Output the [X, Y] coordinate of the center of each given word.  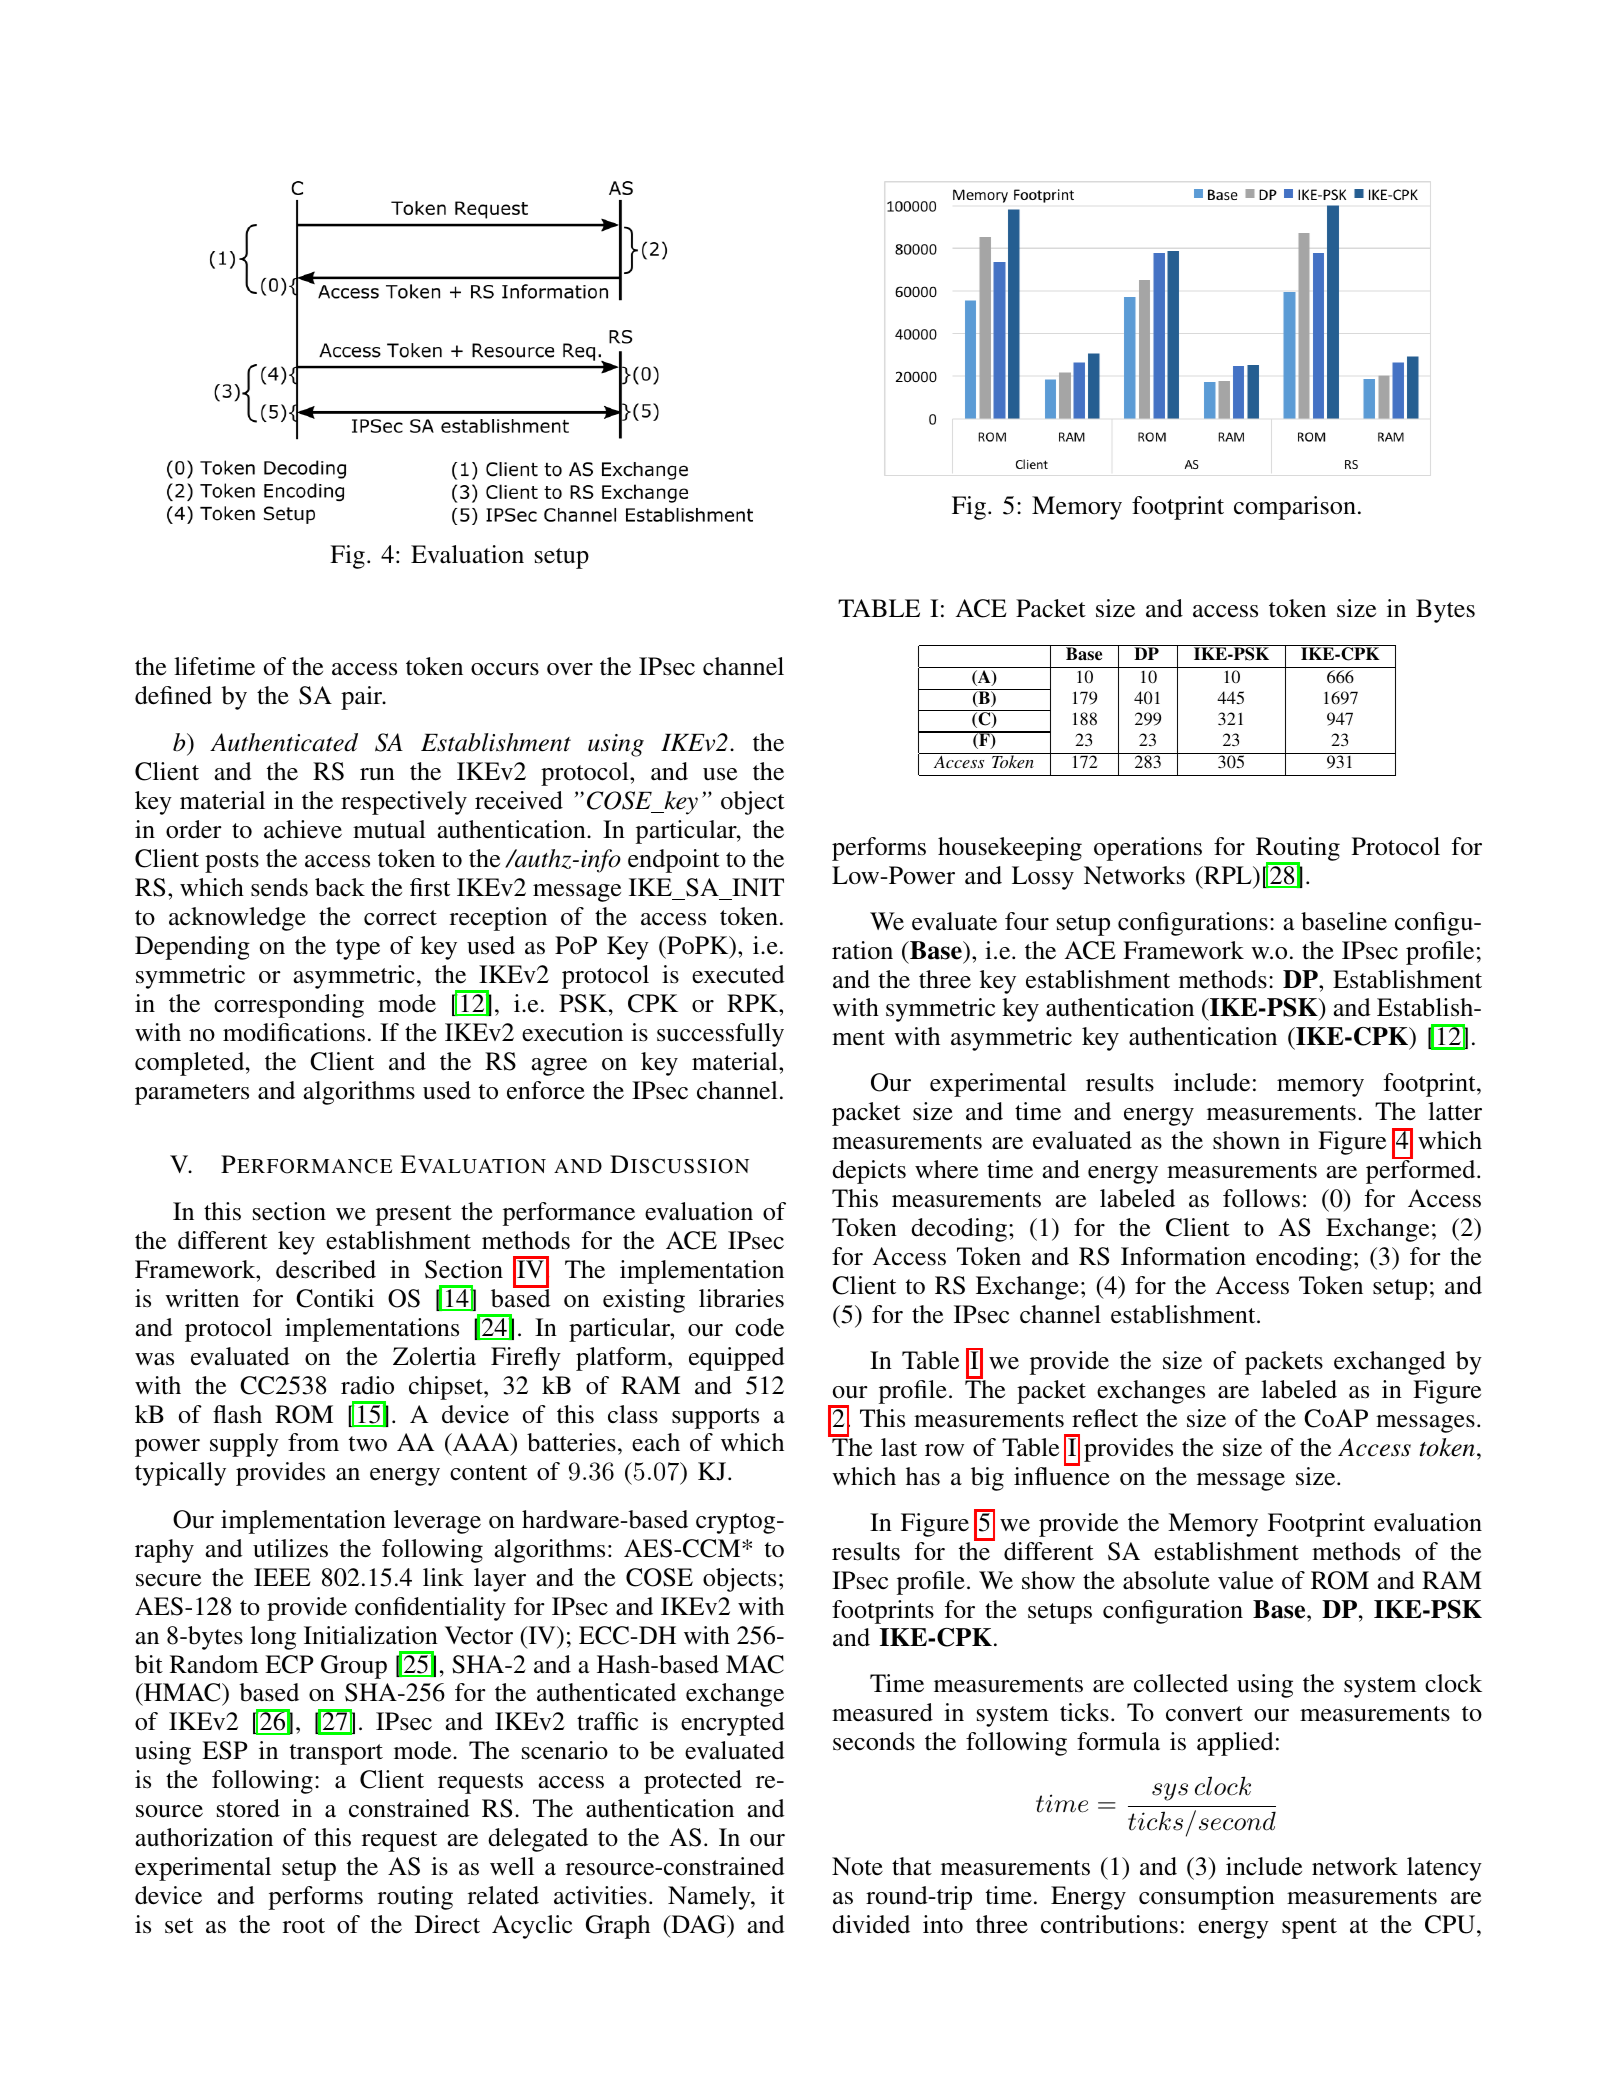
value [1245, 1580]
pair [363, 698]
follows [1261, 1198]
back [340, 887]
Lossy [1043, 878]
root [304, 1926]
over [570, 669]
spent [1309, 1928]
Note [857, 1866]
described [326, 1269]
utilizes [290, 1548]
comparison [1295, 508]
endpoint [674, 861]
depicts [869, 1172]
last [899, 1447]
